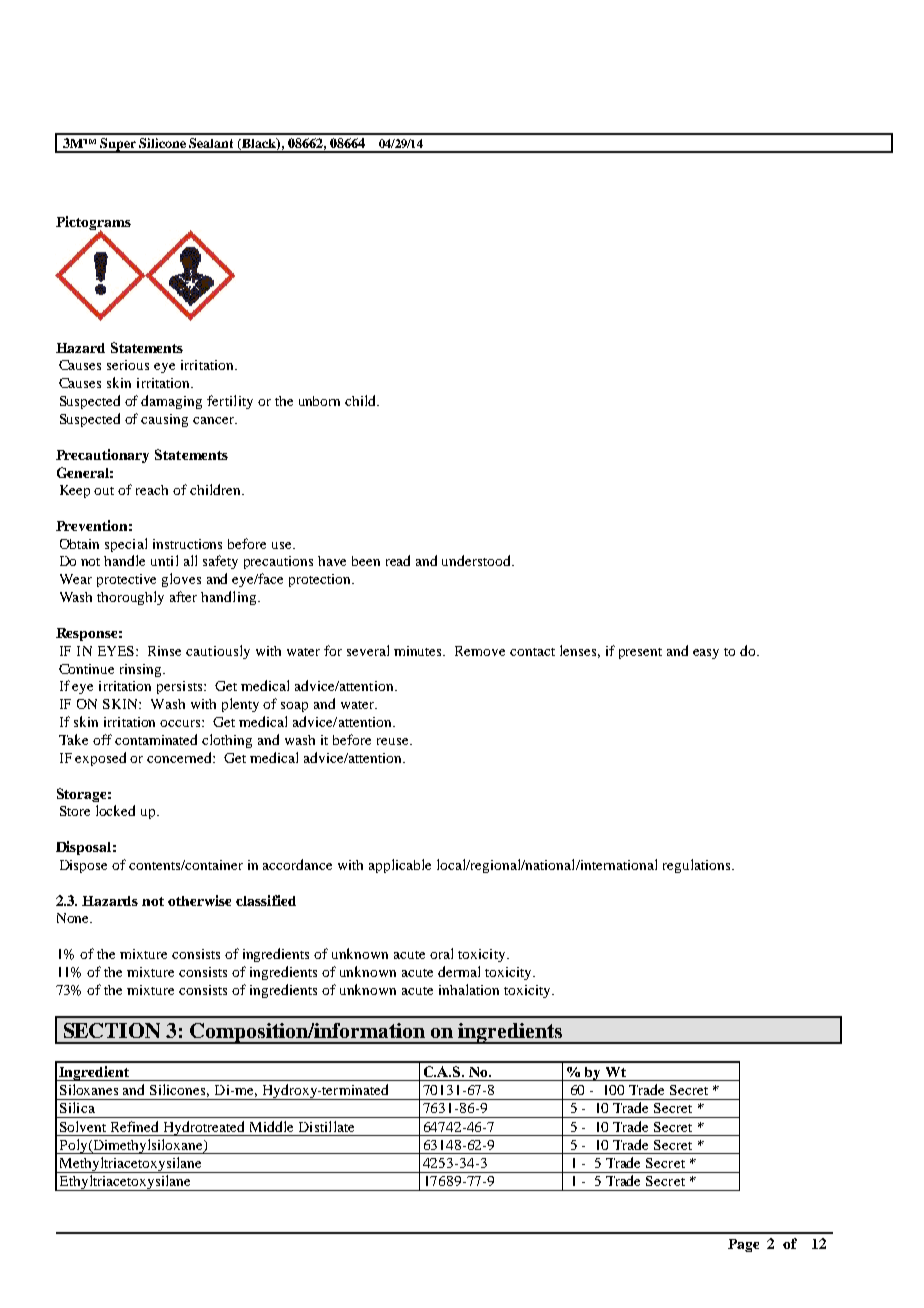 The width and height of the screenshot is (924, 1308). What do you see at coordinates (112, 1030) in the screenshot?
I see `SECTION` at bounding box center [112, 1030].
